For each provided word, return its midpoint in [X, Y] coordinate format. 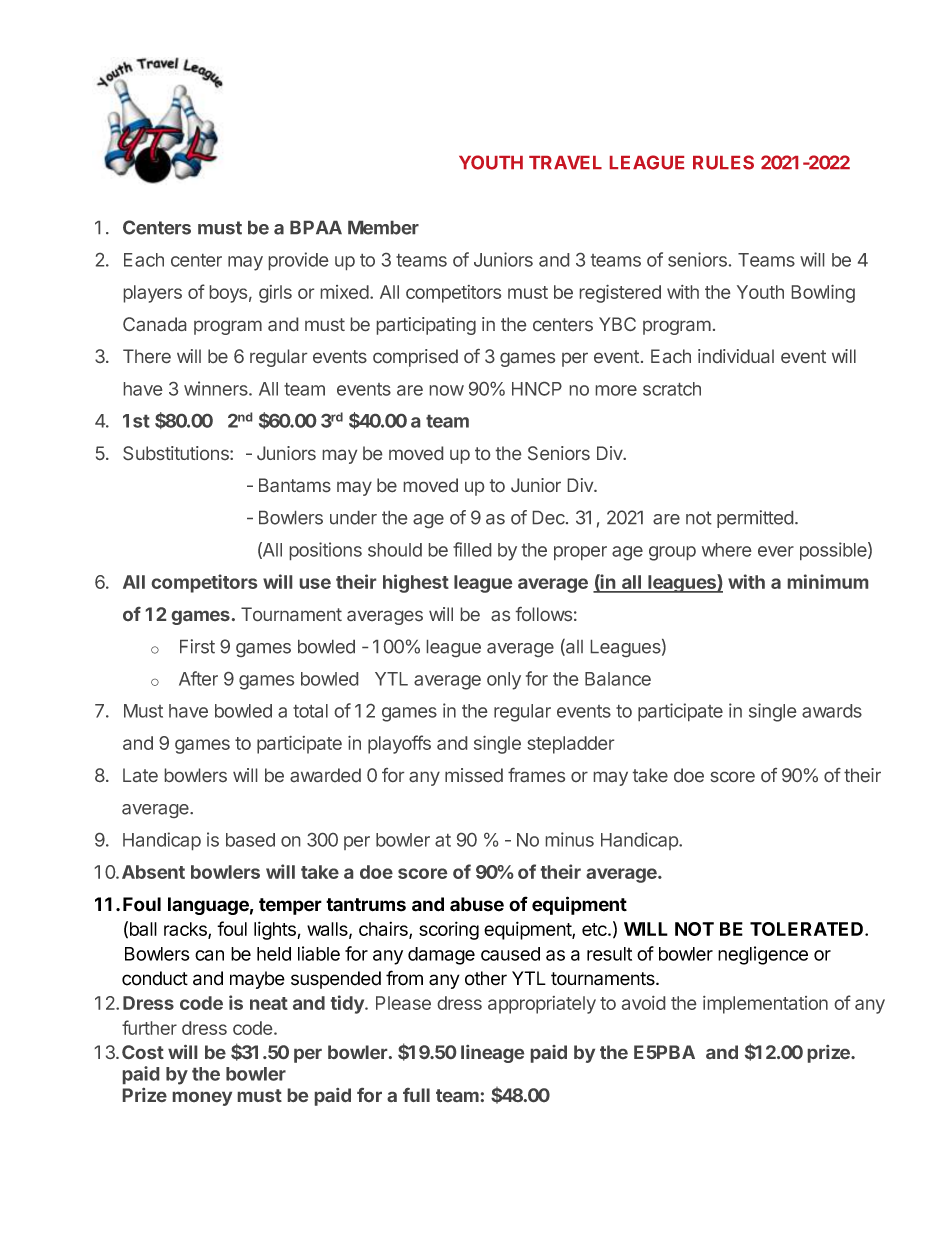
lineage [492, 1054]
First [197, 646]
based [250, 840]
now [447, 390]
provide [298, 261]
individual [736, 356]
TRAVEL [565, 162]
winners [217, 388]
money [202, 1099]
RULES [723, 162]
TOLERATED [808, 929]
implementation [765, 1005]
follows [544, 614]
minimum [828, 581]
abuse [477, 904]
